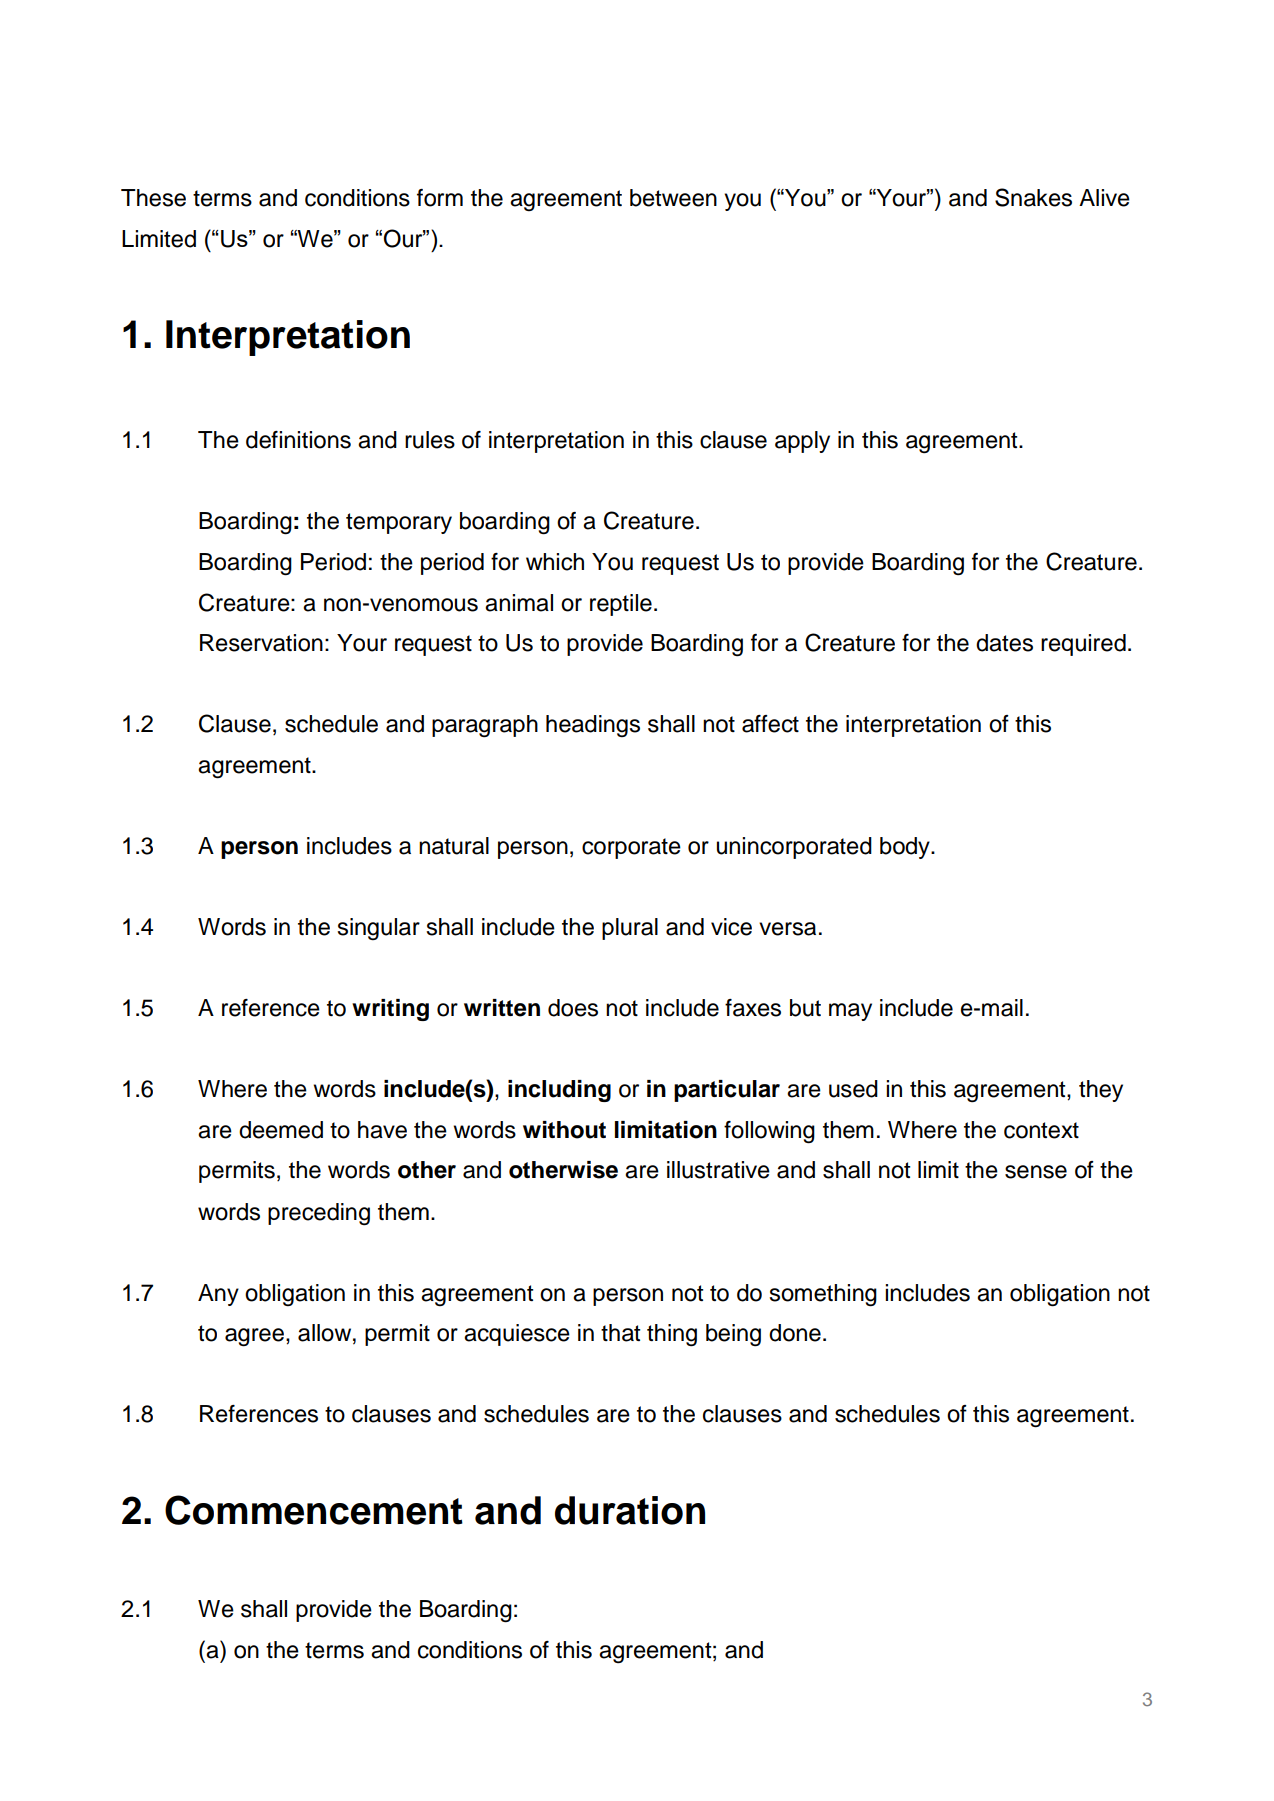  Describe the element at coordinates (261, 643) in the document. I see `Reservation` at that location.
